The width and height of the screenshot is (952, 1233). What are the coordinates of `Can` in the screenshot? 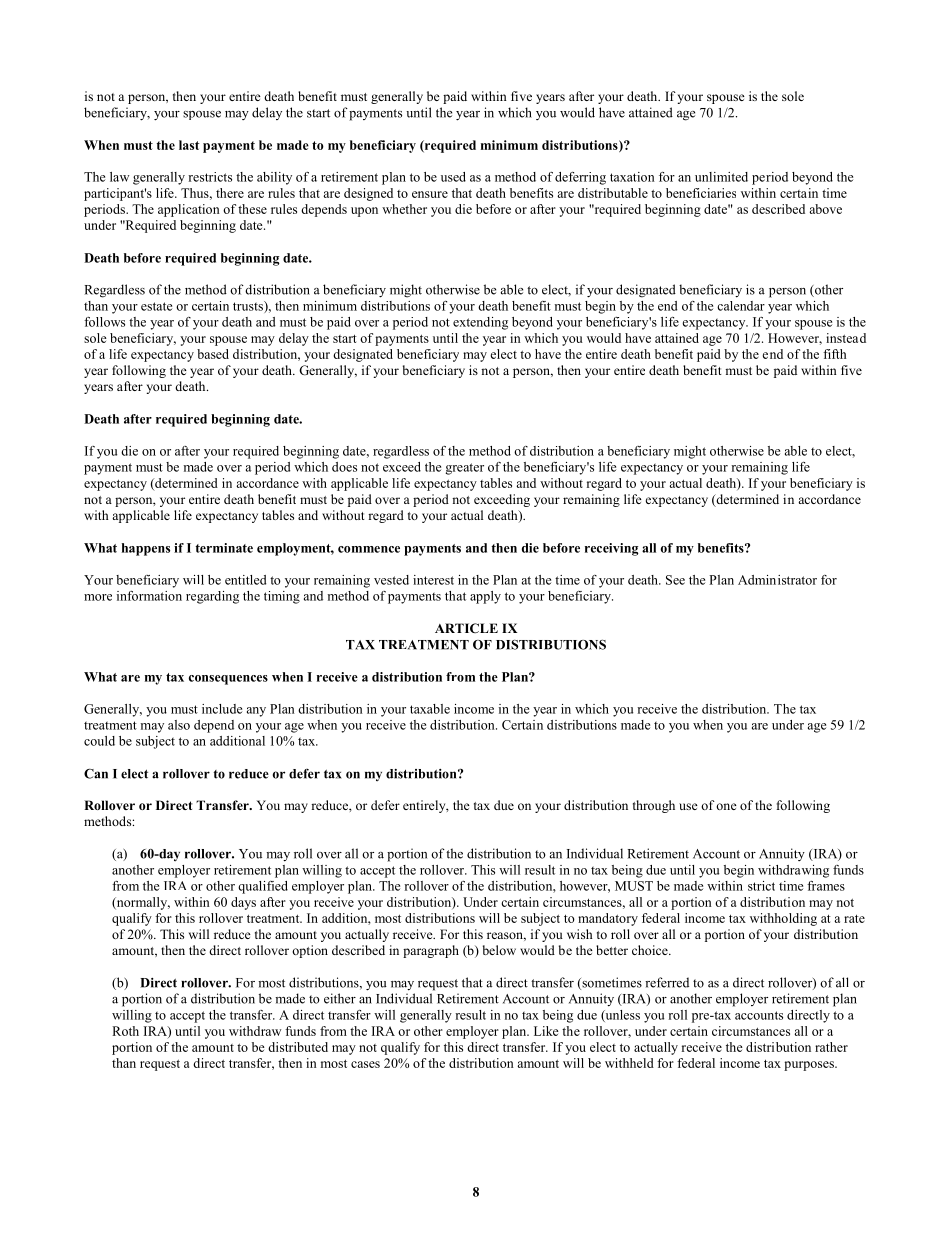 It's located at (96, 773).
